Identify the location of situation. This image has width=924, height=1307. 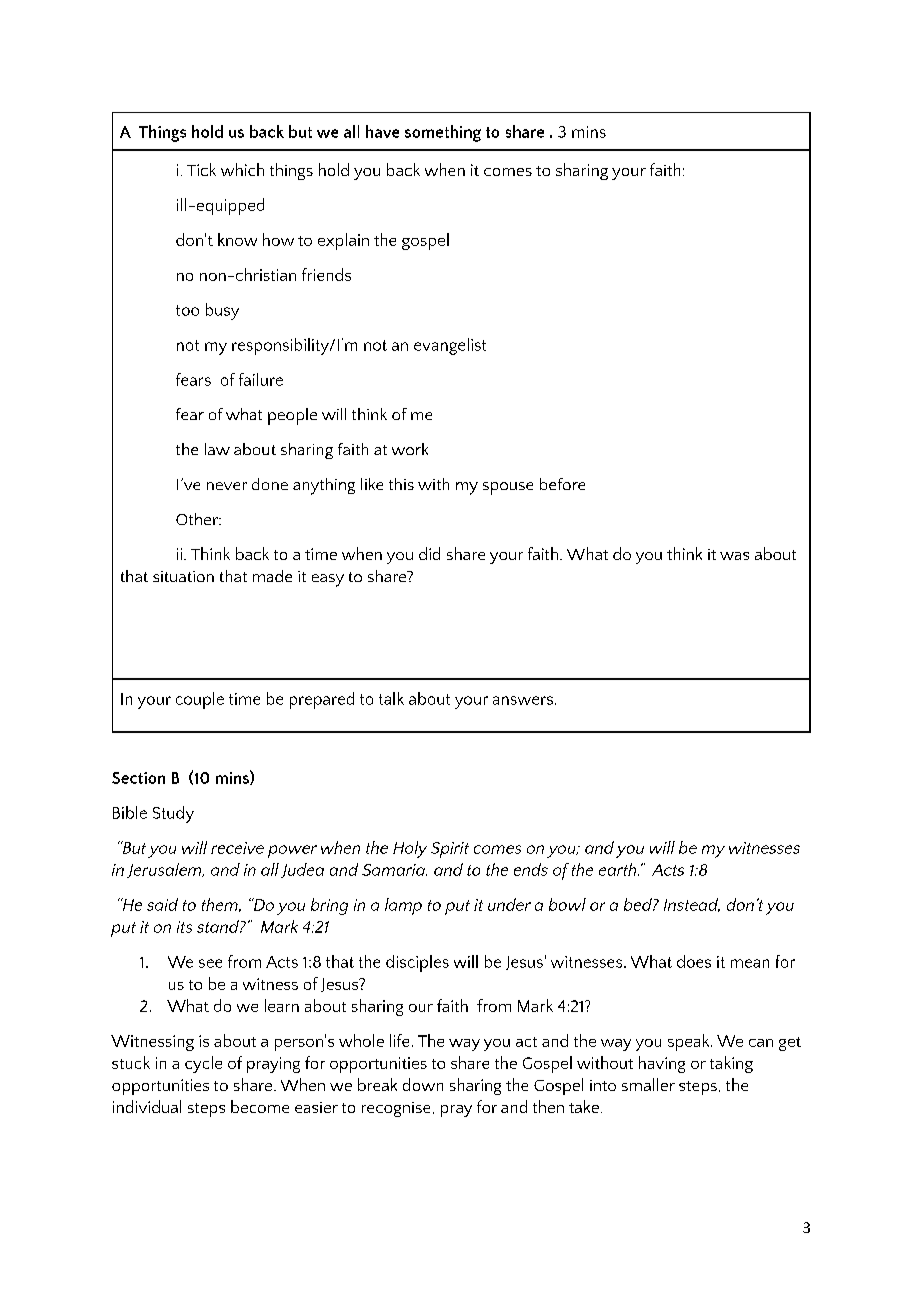
(183, 576).
